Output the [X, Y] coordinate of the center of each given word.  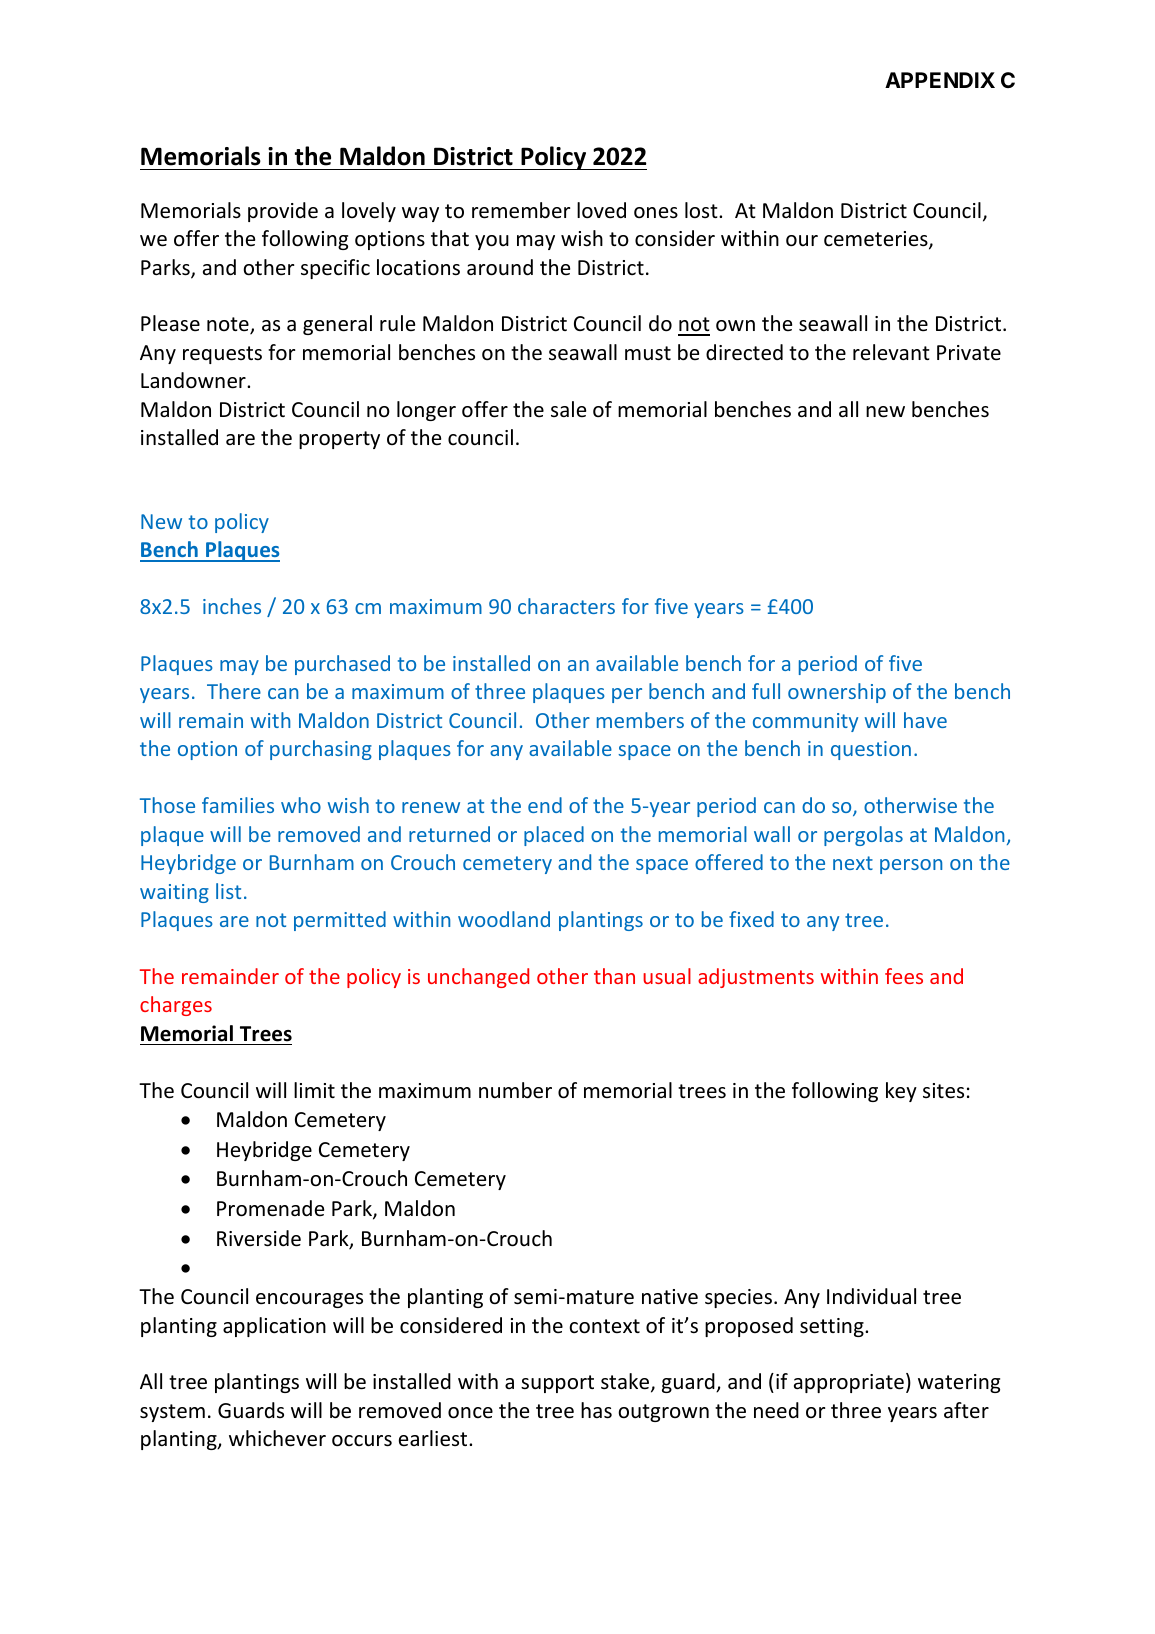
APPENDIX [940, 80]
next [853, 863]
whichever [277, 1438]
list [228, 891]
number [515, 1090]
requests [222, 355]
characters [566, 606]
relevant [891, 352]
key [901, 1092]
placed [554, 836]
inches [232, 606]
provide [283, 212]
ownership [837, 693]
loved [601, 210]
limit [314, 1090]
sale [568, 409]
